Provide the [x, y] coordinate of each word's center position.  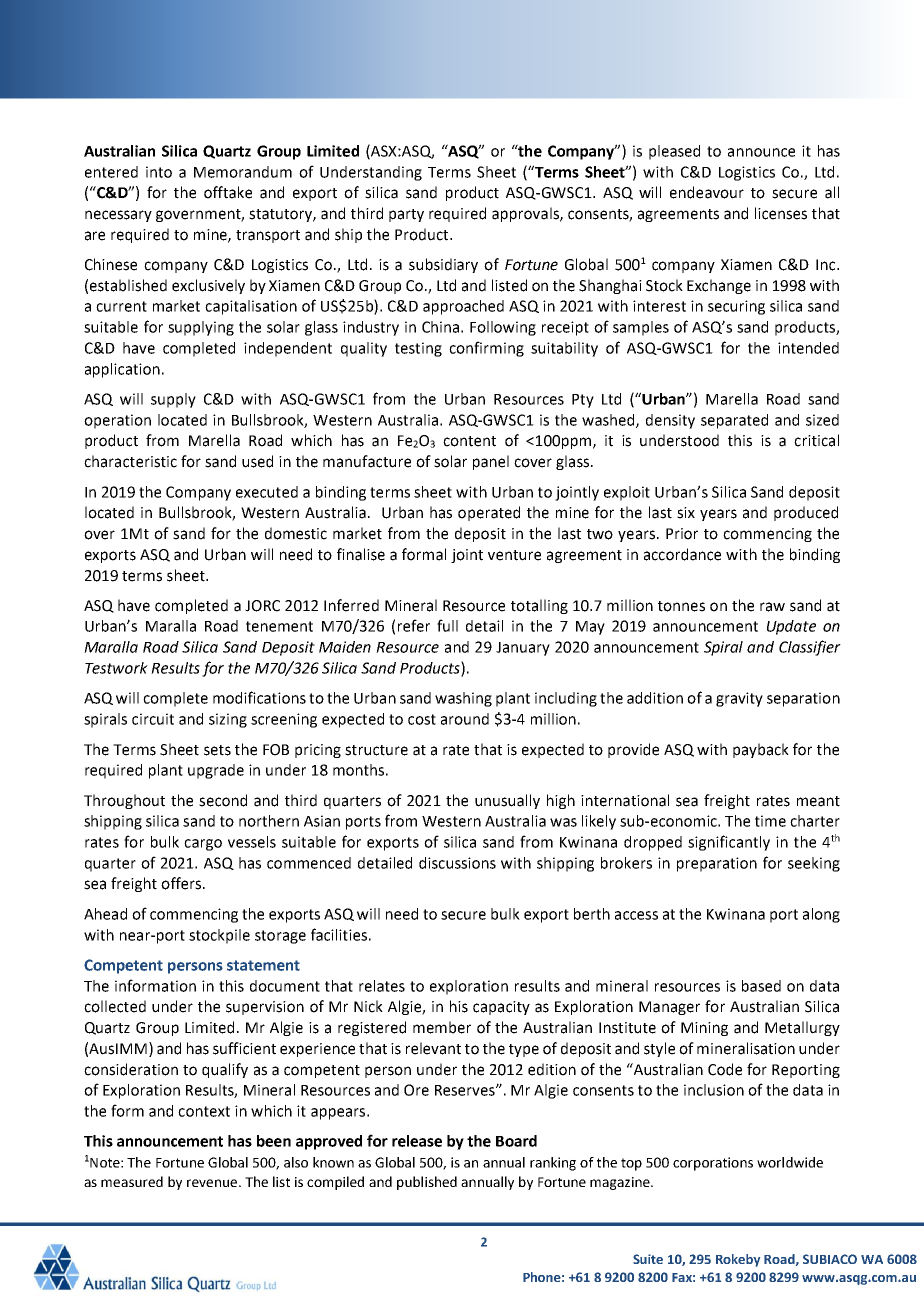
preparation [717, 864]
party [406, 215]
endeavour [707, 192]
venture [514, 555]
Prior [682, 534]
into [159, 172]
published [427, 1183]
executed [267, 492]
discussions [457, 863]
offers [182, 883]
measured [132, 1181]
